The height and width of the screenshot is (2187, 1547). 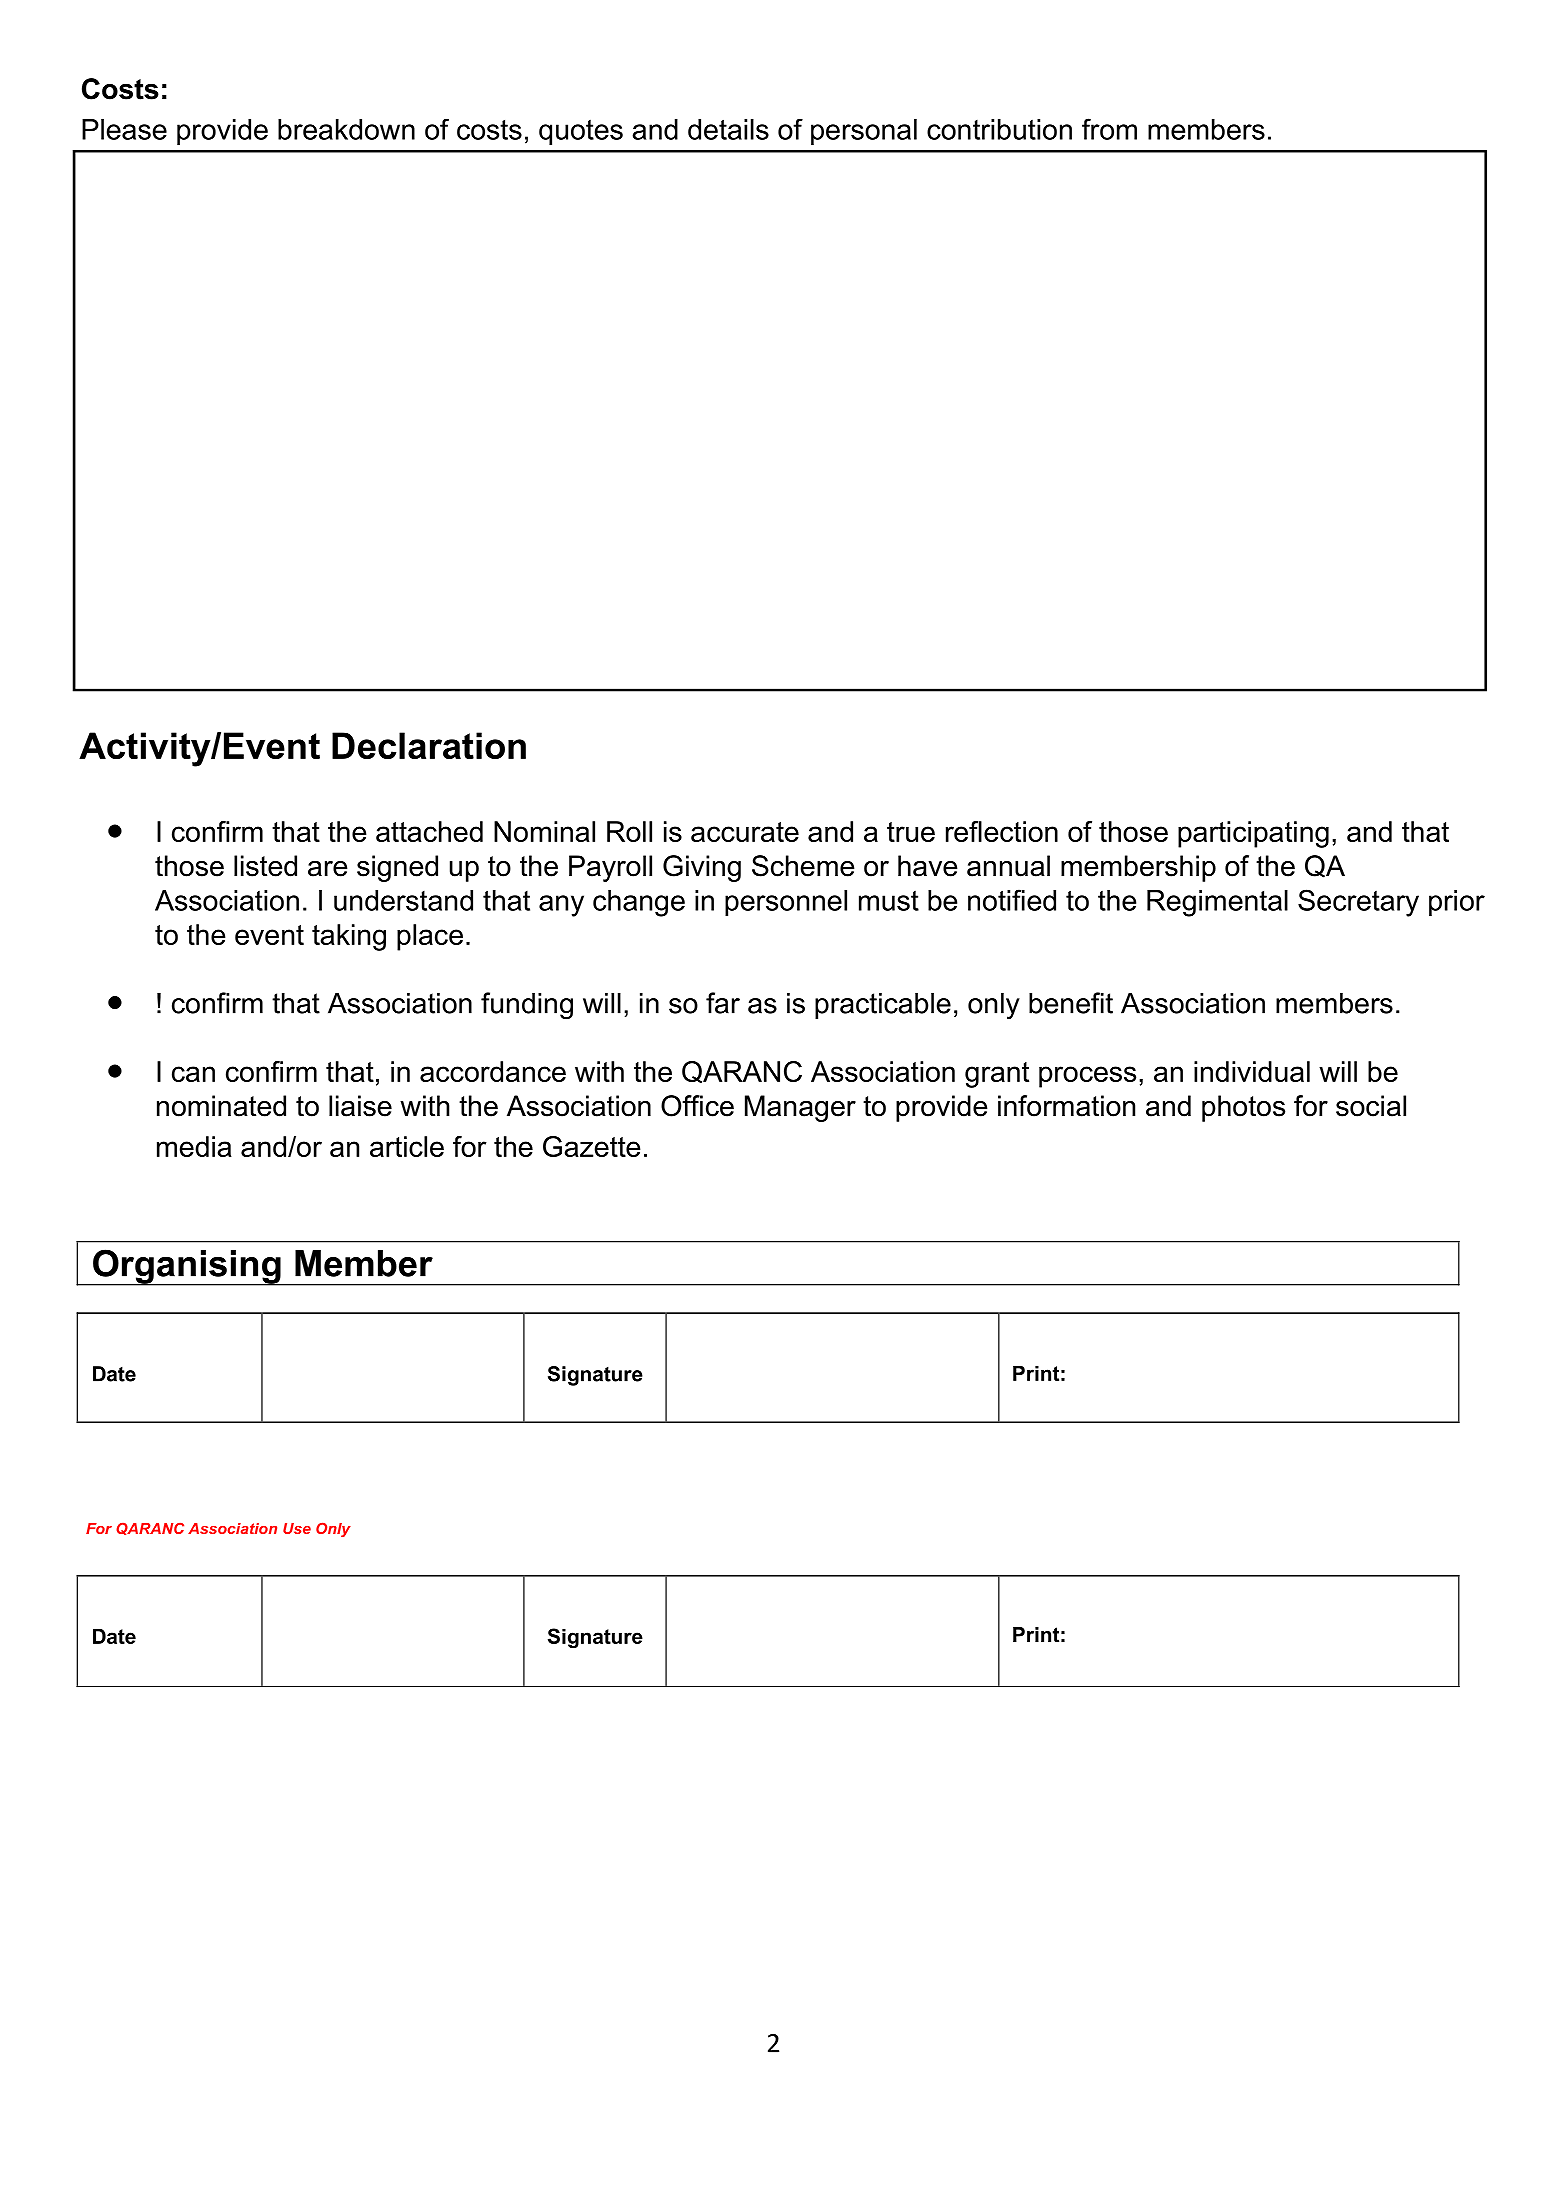 What do you see at coordinates (265, 866) in the screenshot?
I see `listed` at bounding box center [265, 866].
